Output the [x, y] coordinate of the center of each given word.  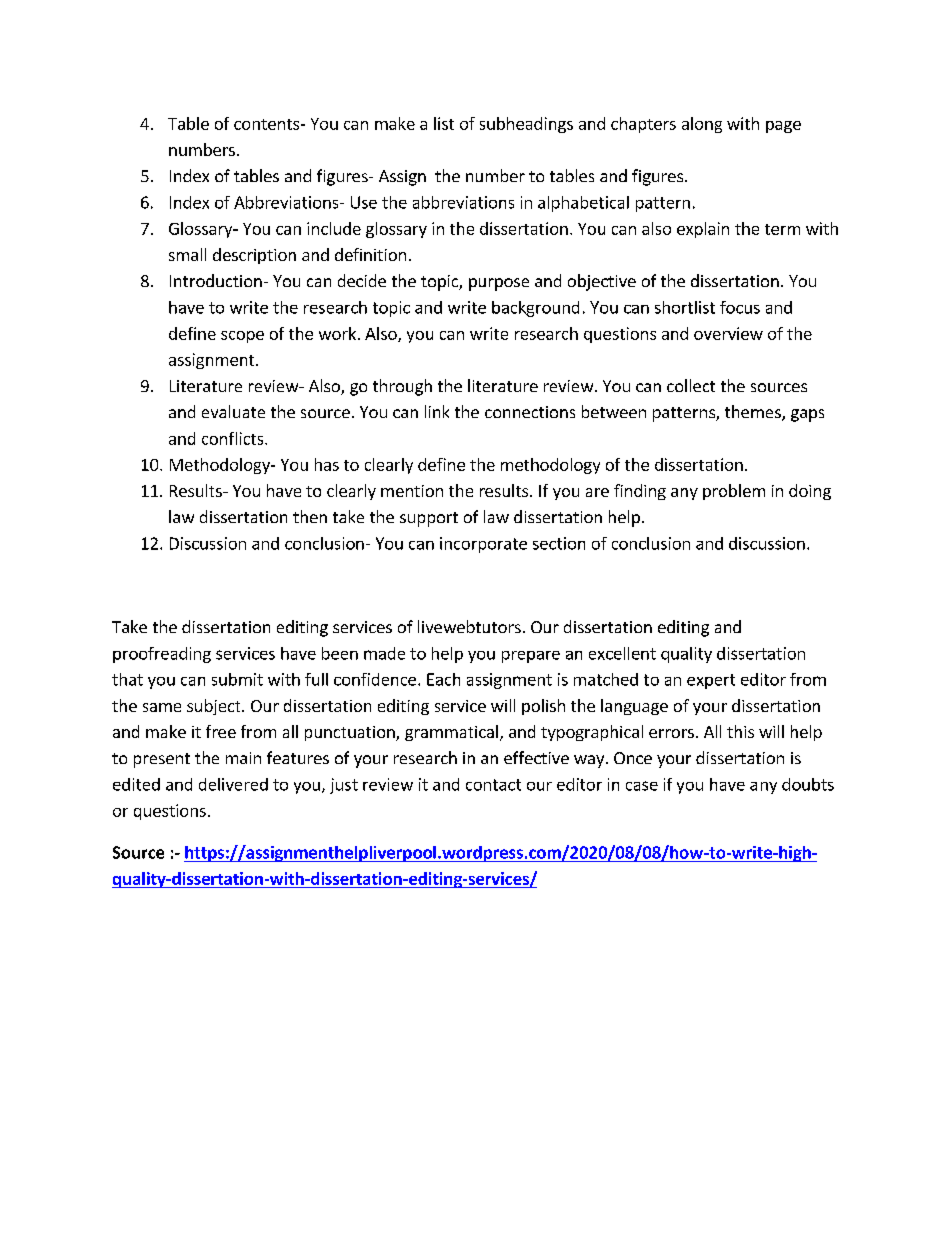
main [243, 758]
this [740, 731]
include [334, 228]
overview [728, 333]
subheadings [526, 125]
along [702, 125]
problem [734, 492]
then [310, 516]
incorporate [483, 545]
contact [493, 785]
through [402, 387]
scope [242, 337]
